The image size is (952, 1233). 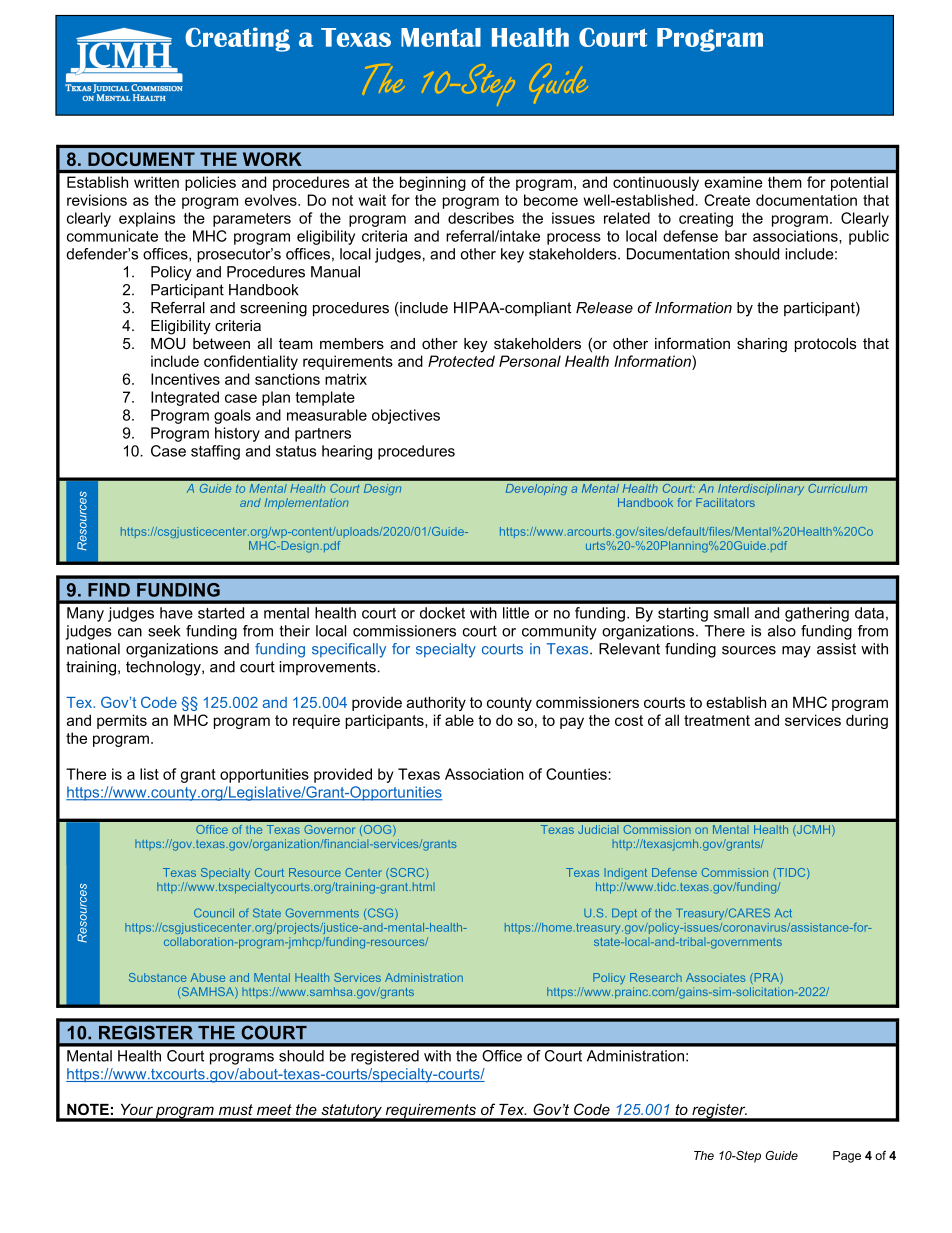 I want to click on statutory, so click(x=351, y=1112).
